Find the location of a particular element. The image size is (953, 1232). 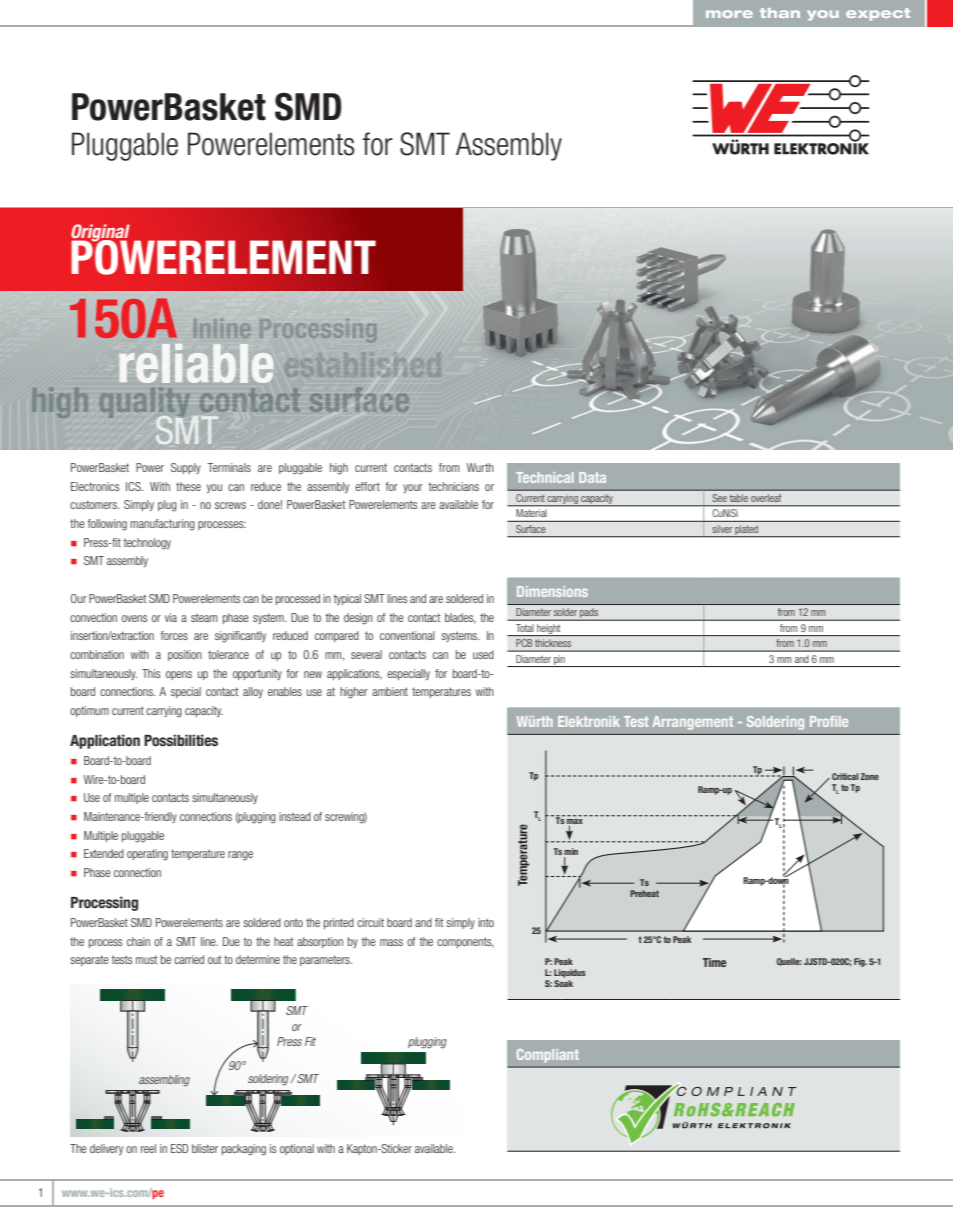

technology is located at coordinates (147, 544).
